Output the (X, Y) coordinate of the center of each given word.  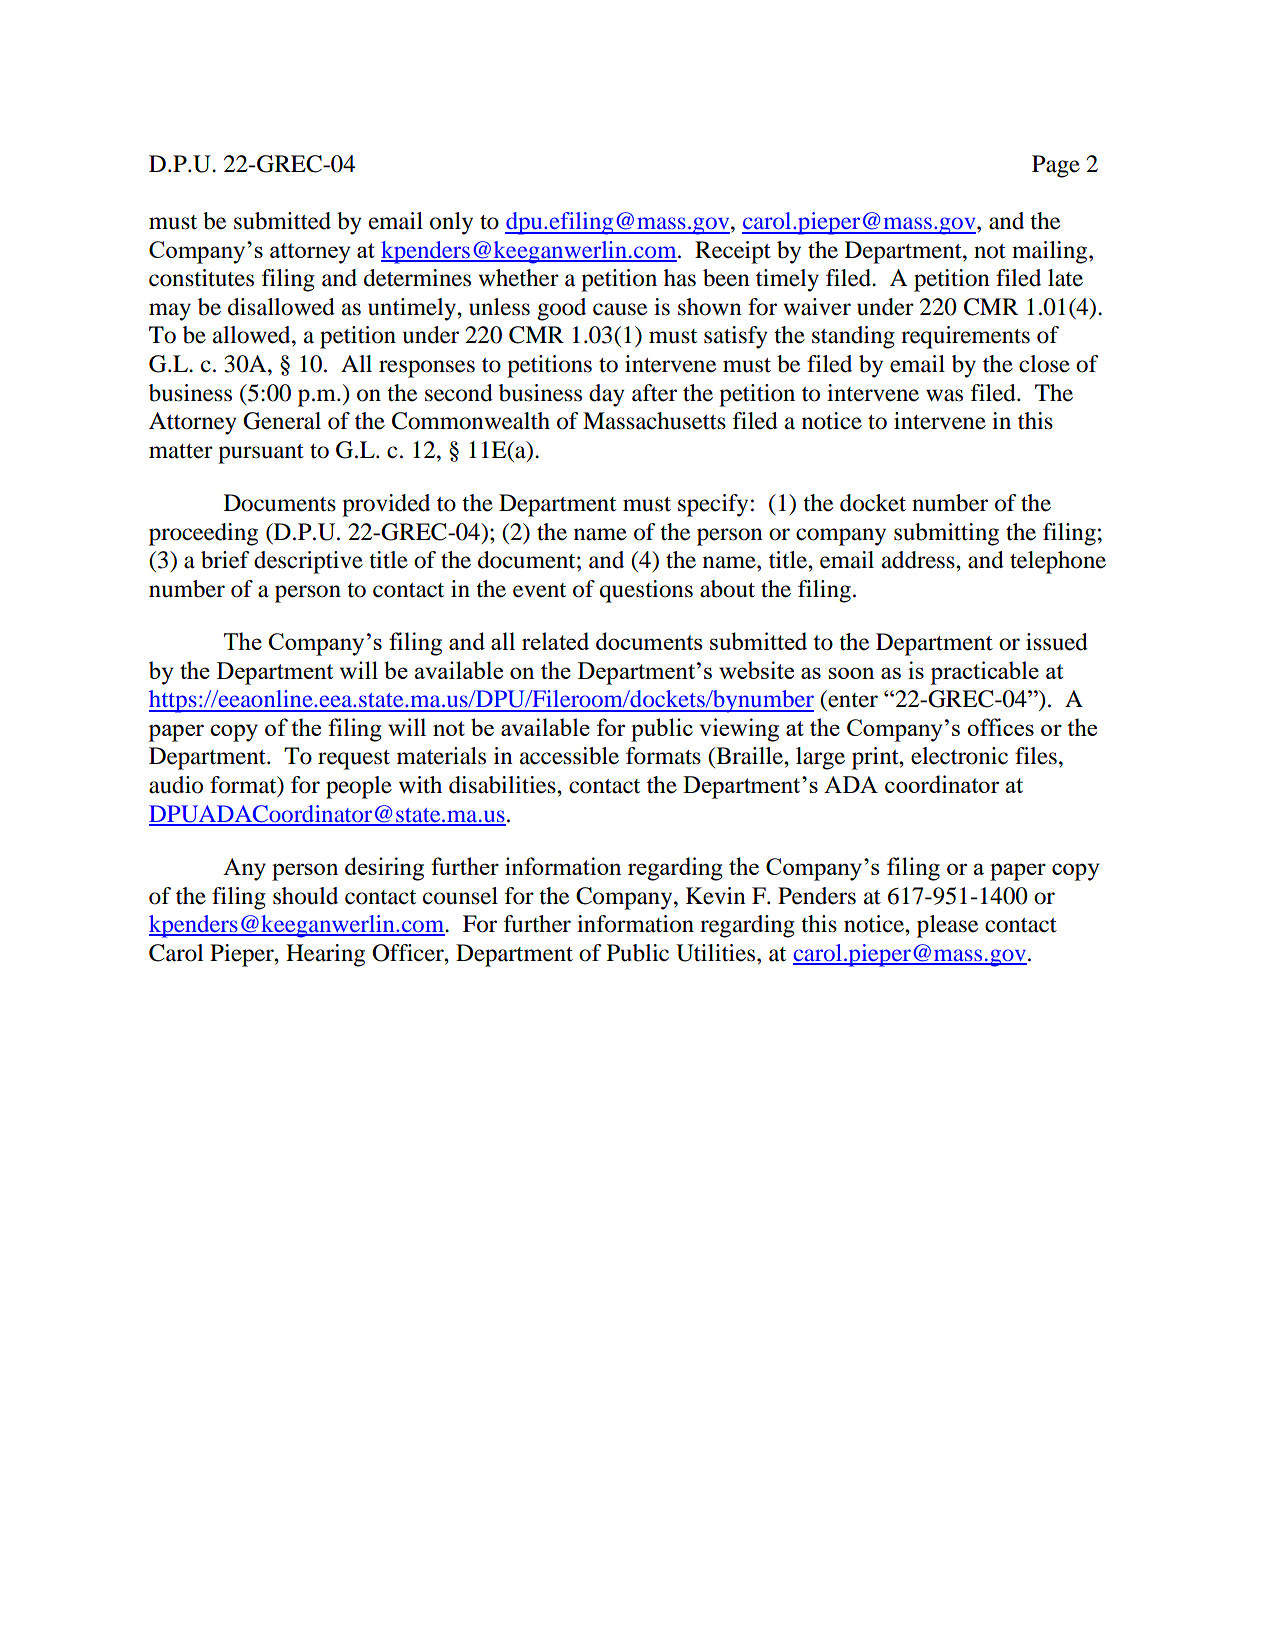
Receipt (733, 252)
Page (1056, 166)
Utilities (717, 953)
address (919, 560)
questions (646, 591)
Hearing (325, 955)
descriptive (308, 562)
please (947, 926)
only (451, 223)
